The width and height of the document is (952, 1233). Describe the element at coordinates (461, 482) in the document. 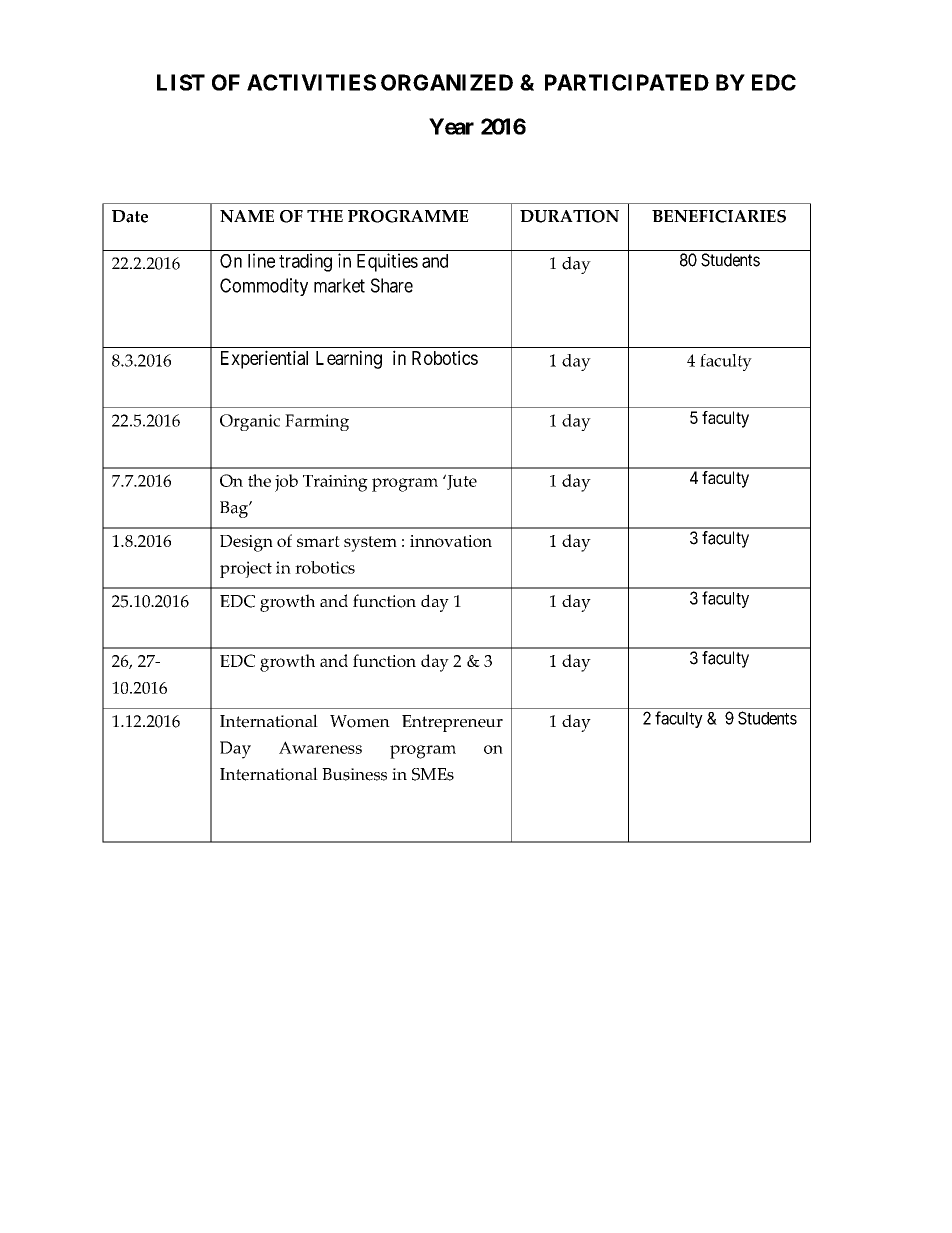

I see `Jute` at that location.
